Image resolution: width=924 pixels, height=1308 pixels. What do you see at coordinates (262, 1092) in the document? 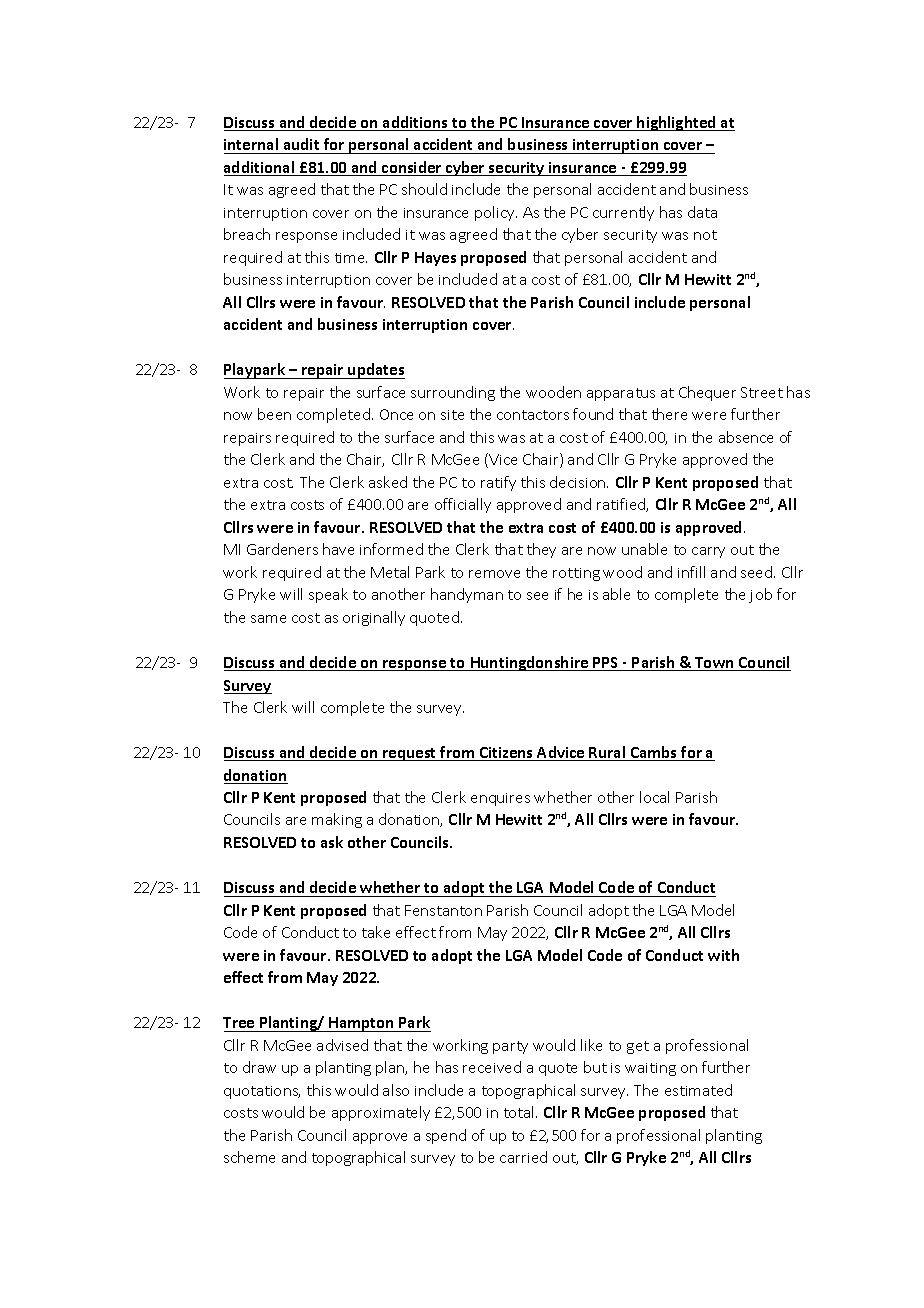
I see `quotations` at bounding box center [262, 1092].
